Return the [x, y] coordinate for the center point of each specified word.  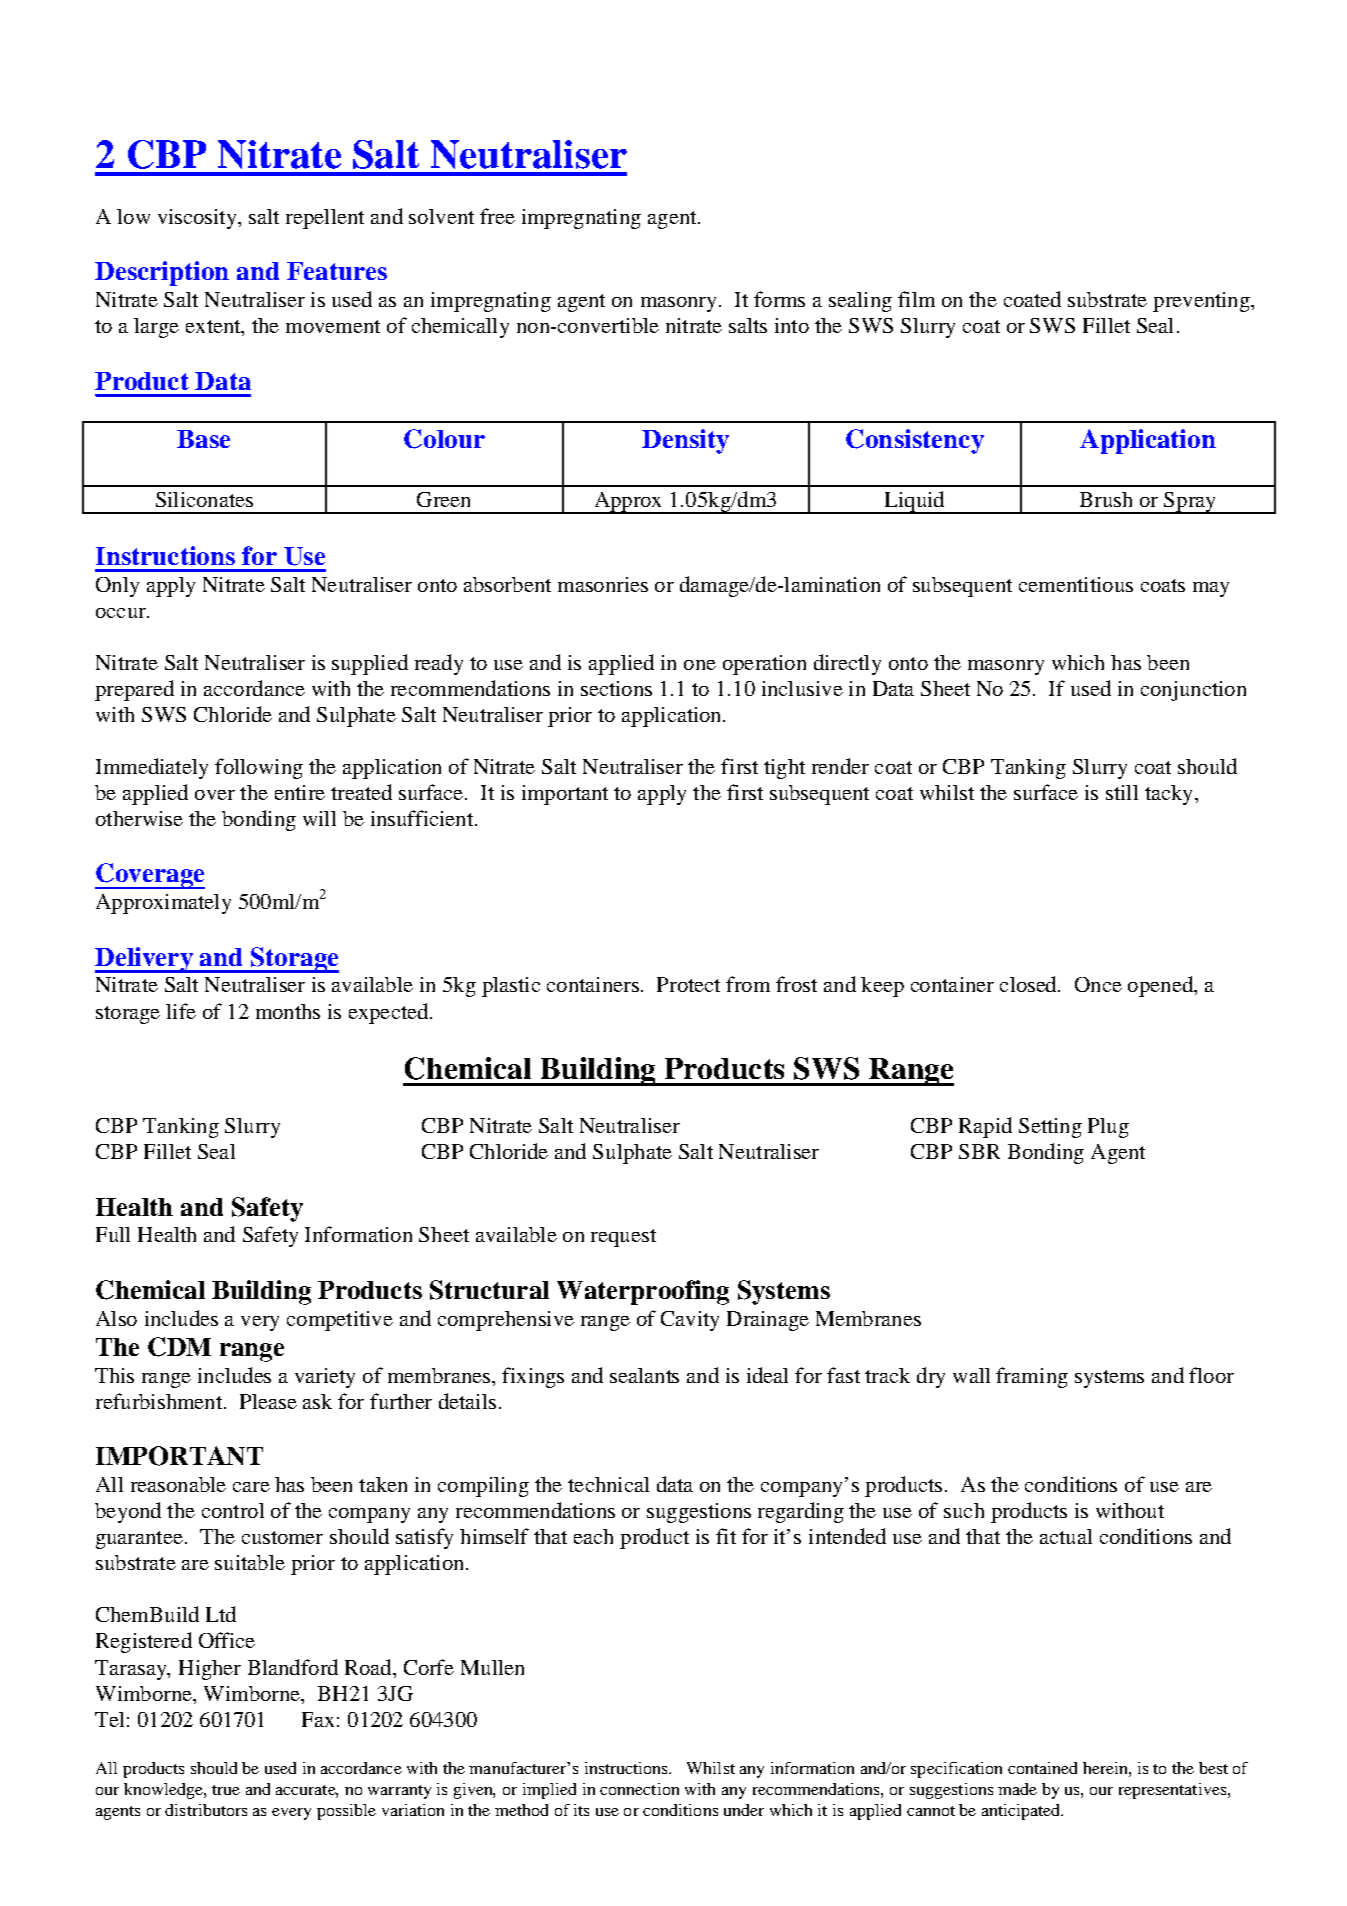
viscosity [198, 219]
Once [1098, 984]
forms [779, 299]
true [226, 1790]
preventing [1202, 302]
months [288, 1011]
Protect [688, 984]
